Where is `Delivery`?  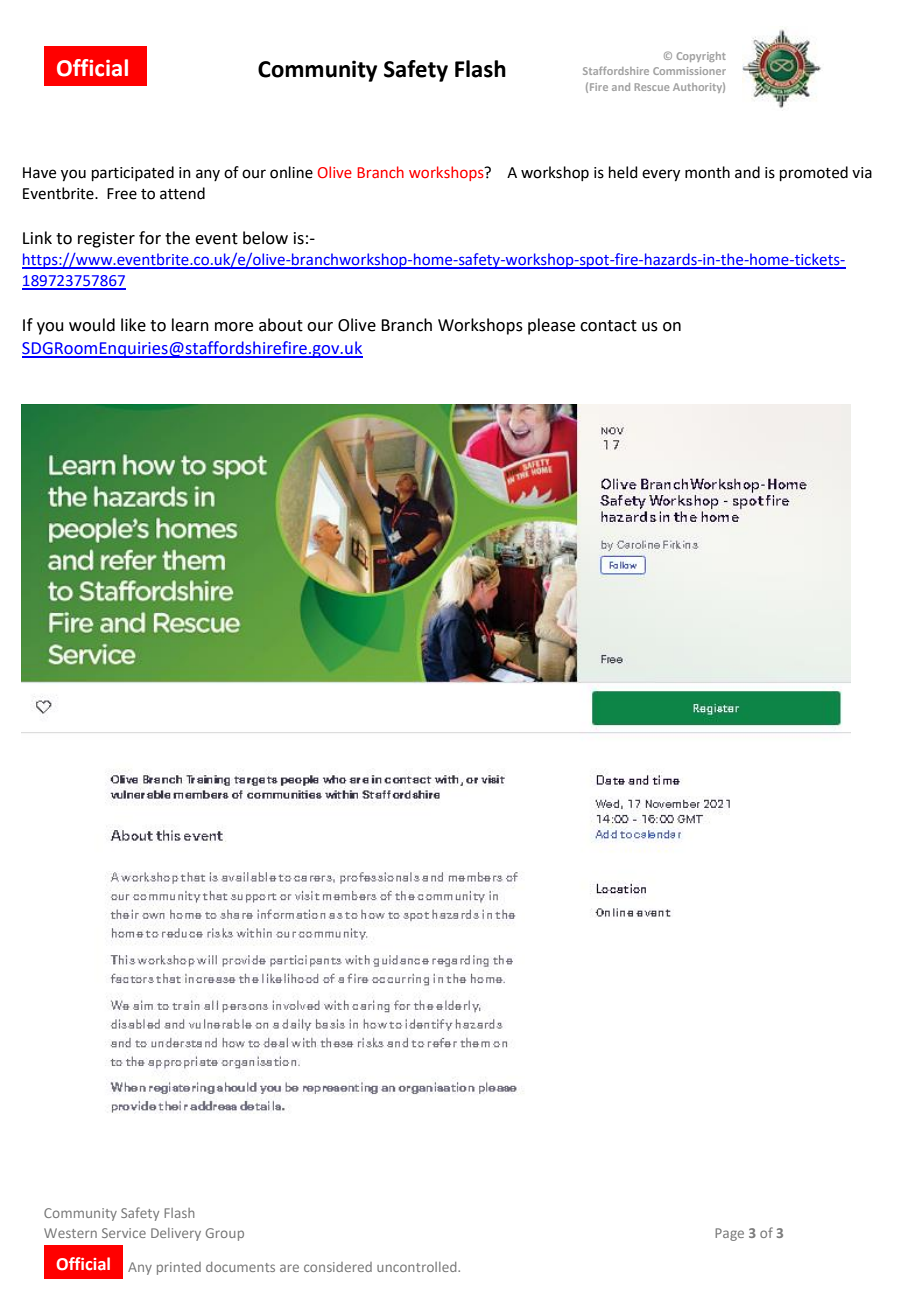 Delivery is located at coordinates (176, 1234).
